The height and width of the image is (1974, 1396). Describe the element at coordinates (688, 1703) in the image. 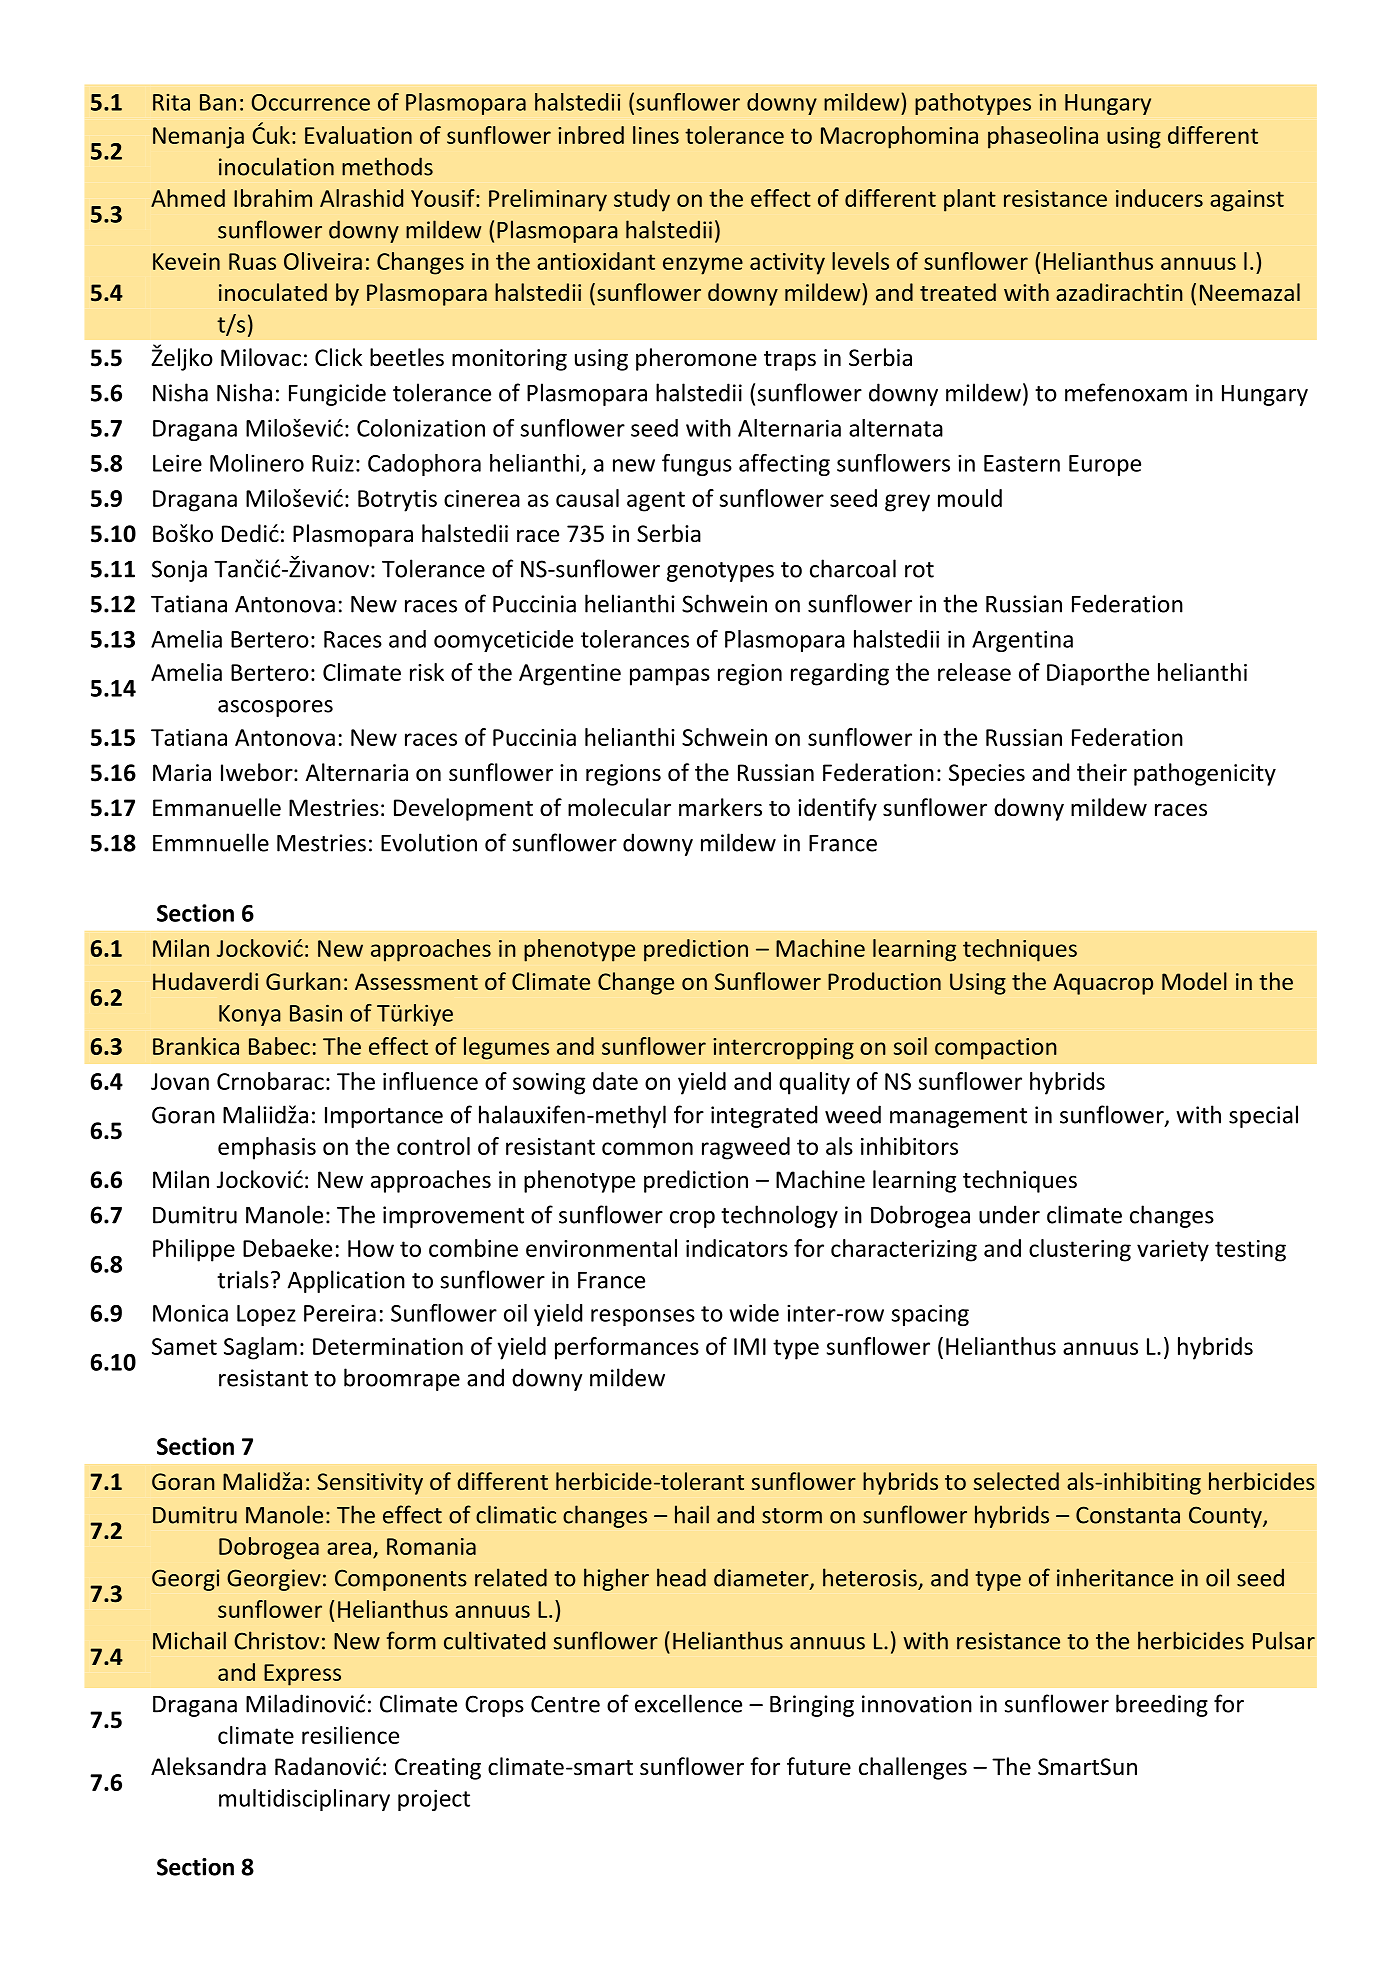

I see `excellence` at that location.
